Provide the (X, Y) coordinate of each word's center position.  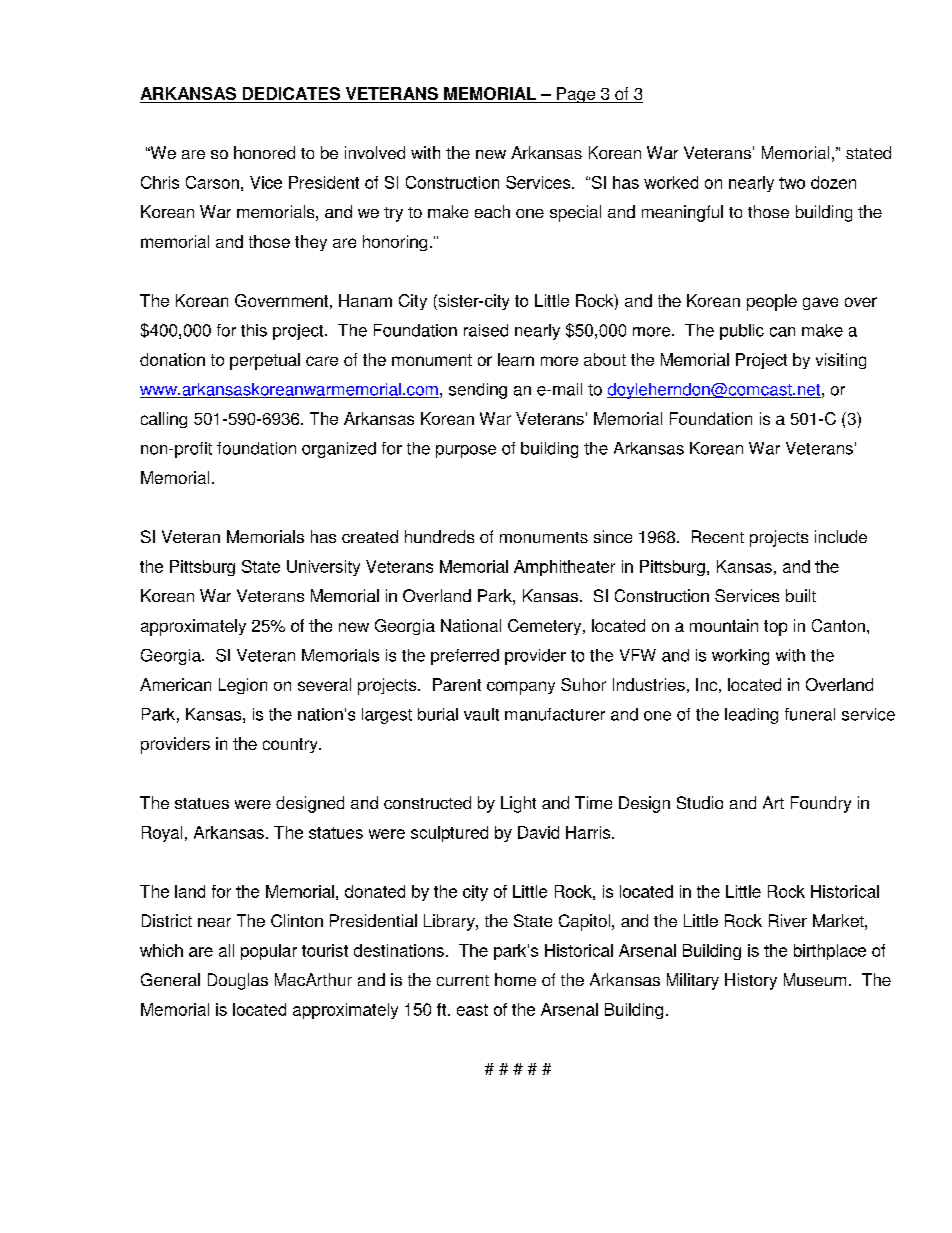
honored (264, 152)
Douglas (238, 981)
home (515, 979)
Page (576, 95)
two (792, 183)
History (751, 981)
